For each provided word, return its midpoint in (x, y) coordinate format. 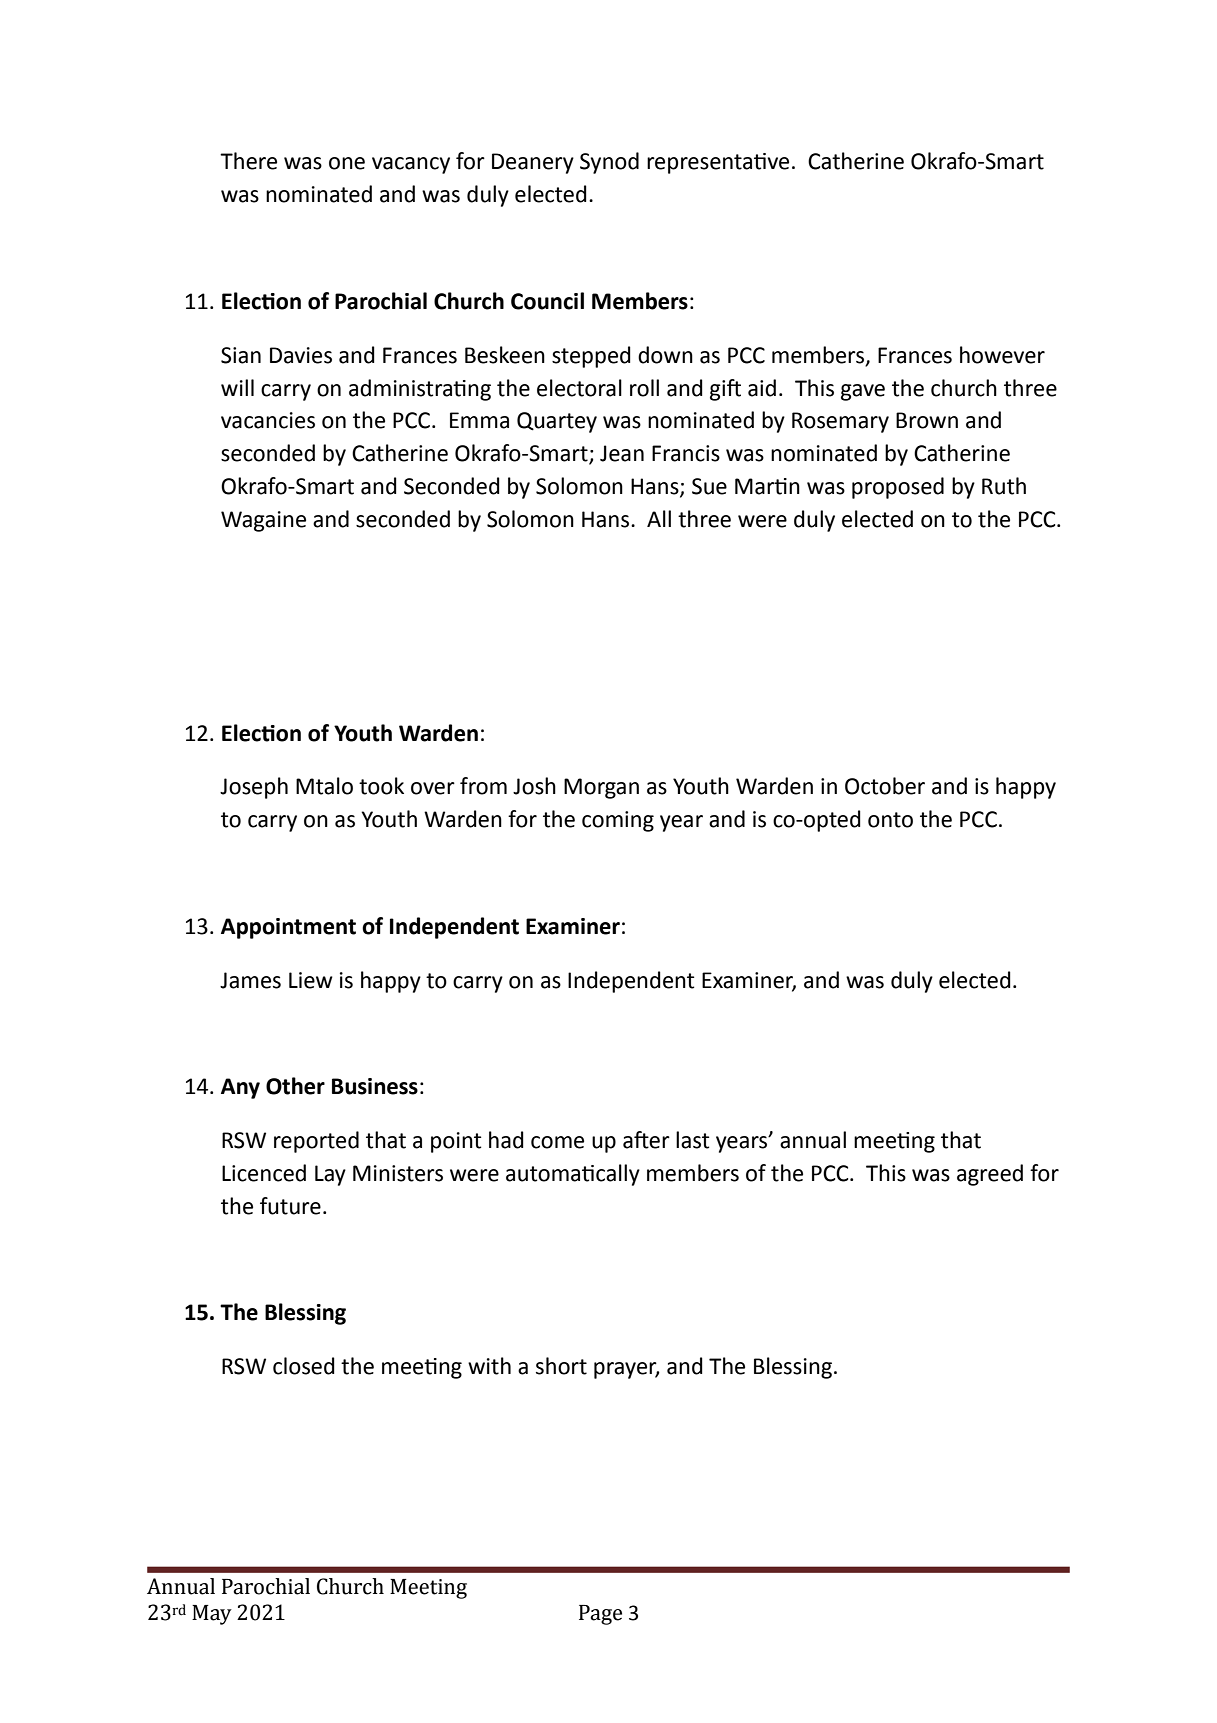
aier (646, 1140)
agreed (990, 1175)
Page (600, 1615)
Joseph (254, 788)
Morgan (601, 788)
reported (316, 1142)
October (885, 786)
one (347, 163)
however (1002, 355)
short (561, 1366)
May (212, 1615)
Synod (609, 163)
